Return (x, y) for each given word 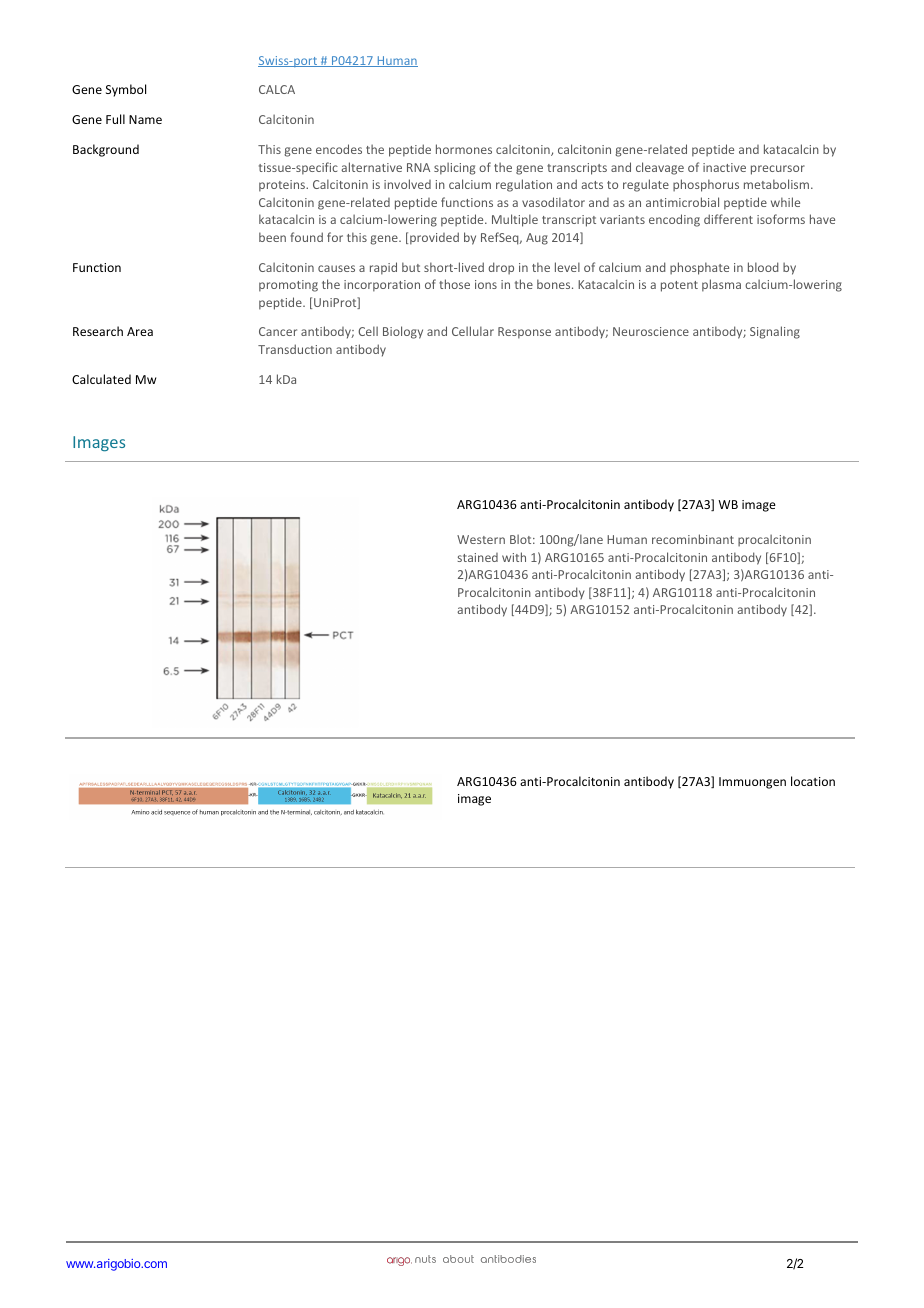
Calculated (101, 379)
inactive (724, 167)
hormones (464, 149)
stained (477, 557)
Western (481, 539)
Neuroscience (651, 331)
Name (145, 119)
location (813, 781)
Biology (403, 332)
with (514, 557)
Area (140, 331)
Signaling (775, 332)
